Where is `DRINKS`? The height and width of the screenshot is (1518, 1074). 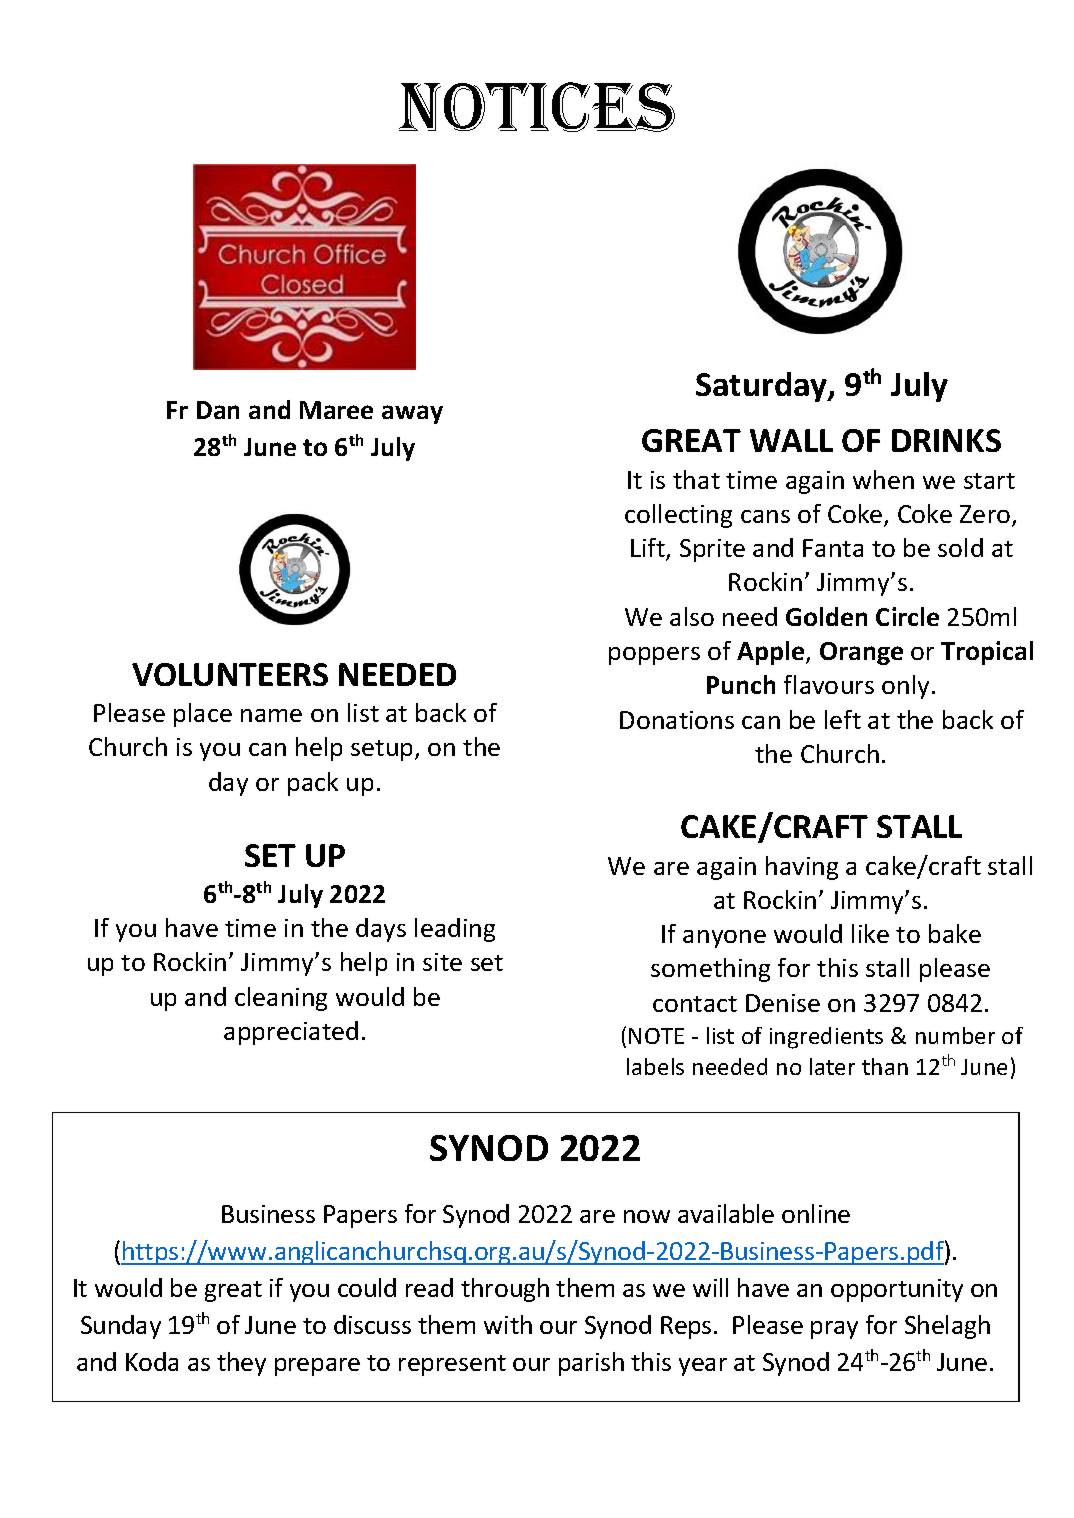 DRINKS is located at coordinates (946, 440).
